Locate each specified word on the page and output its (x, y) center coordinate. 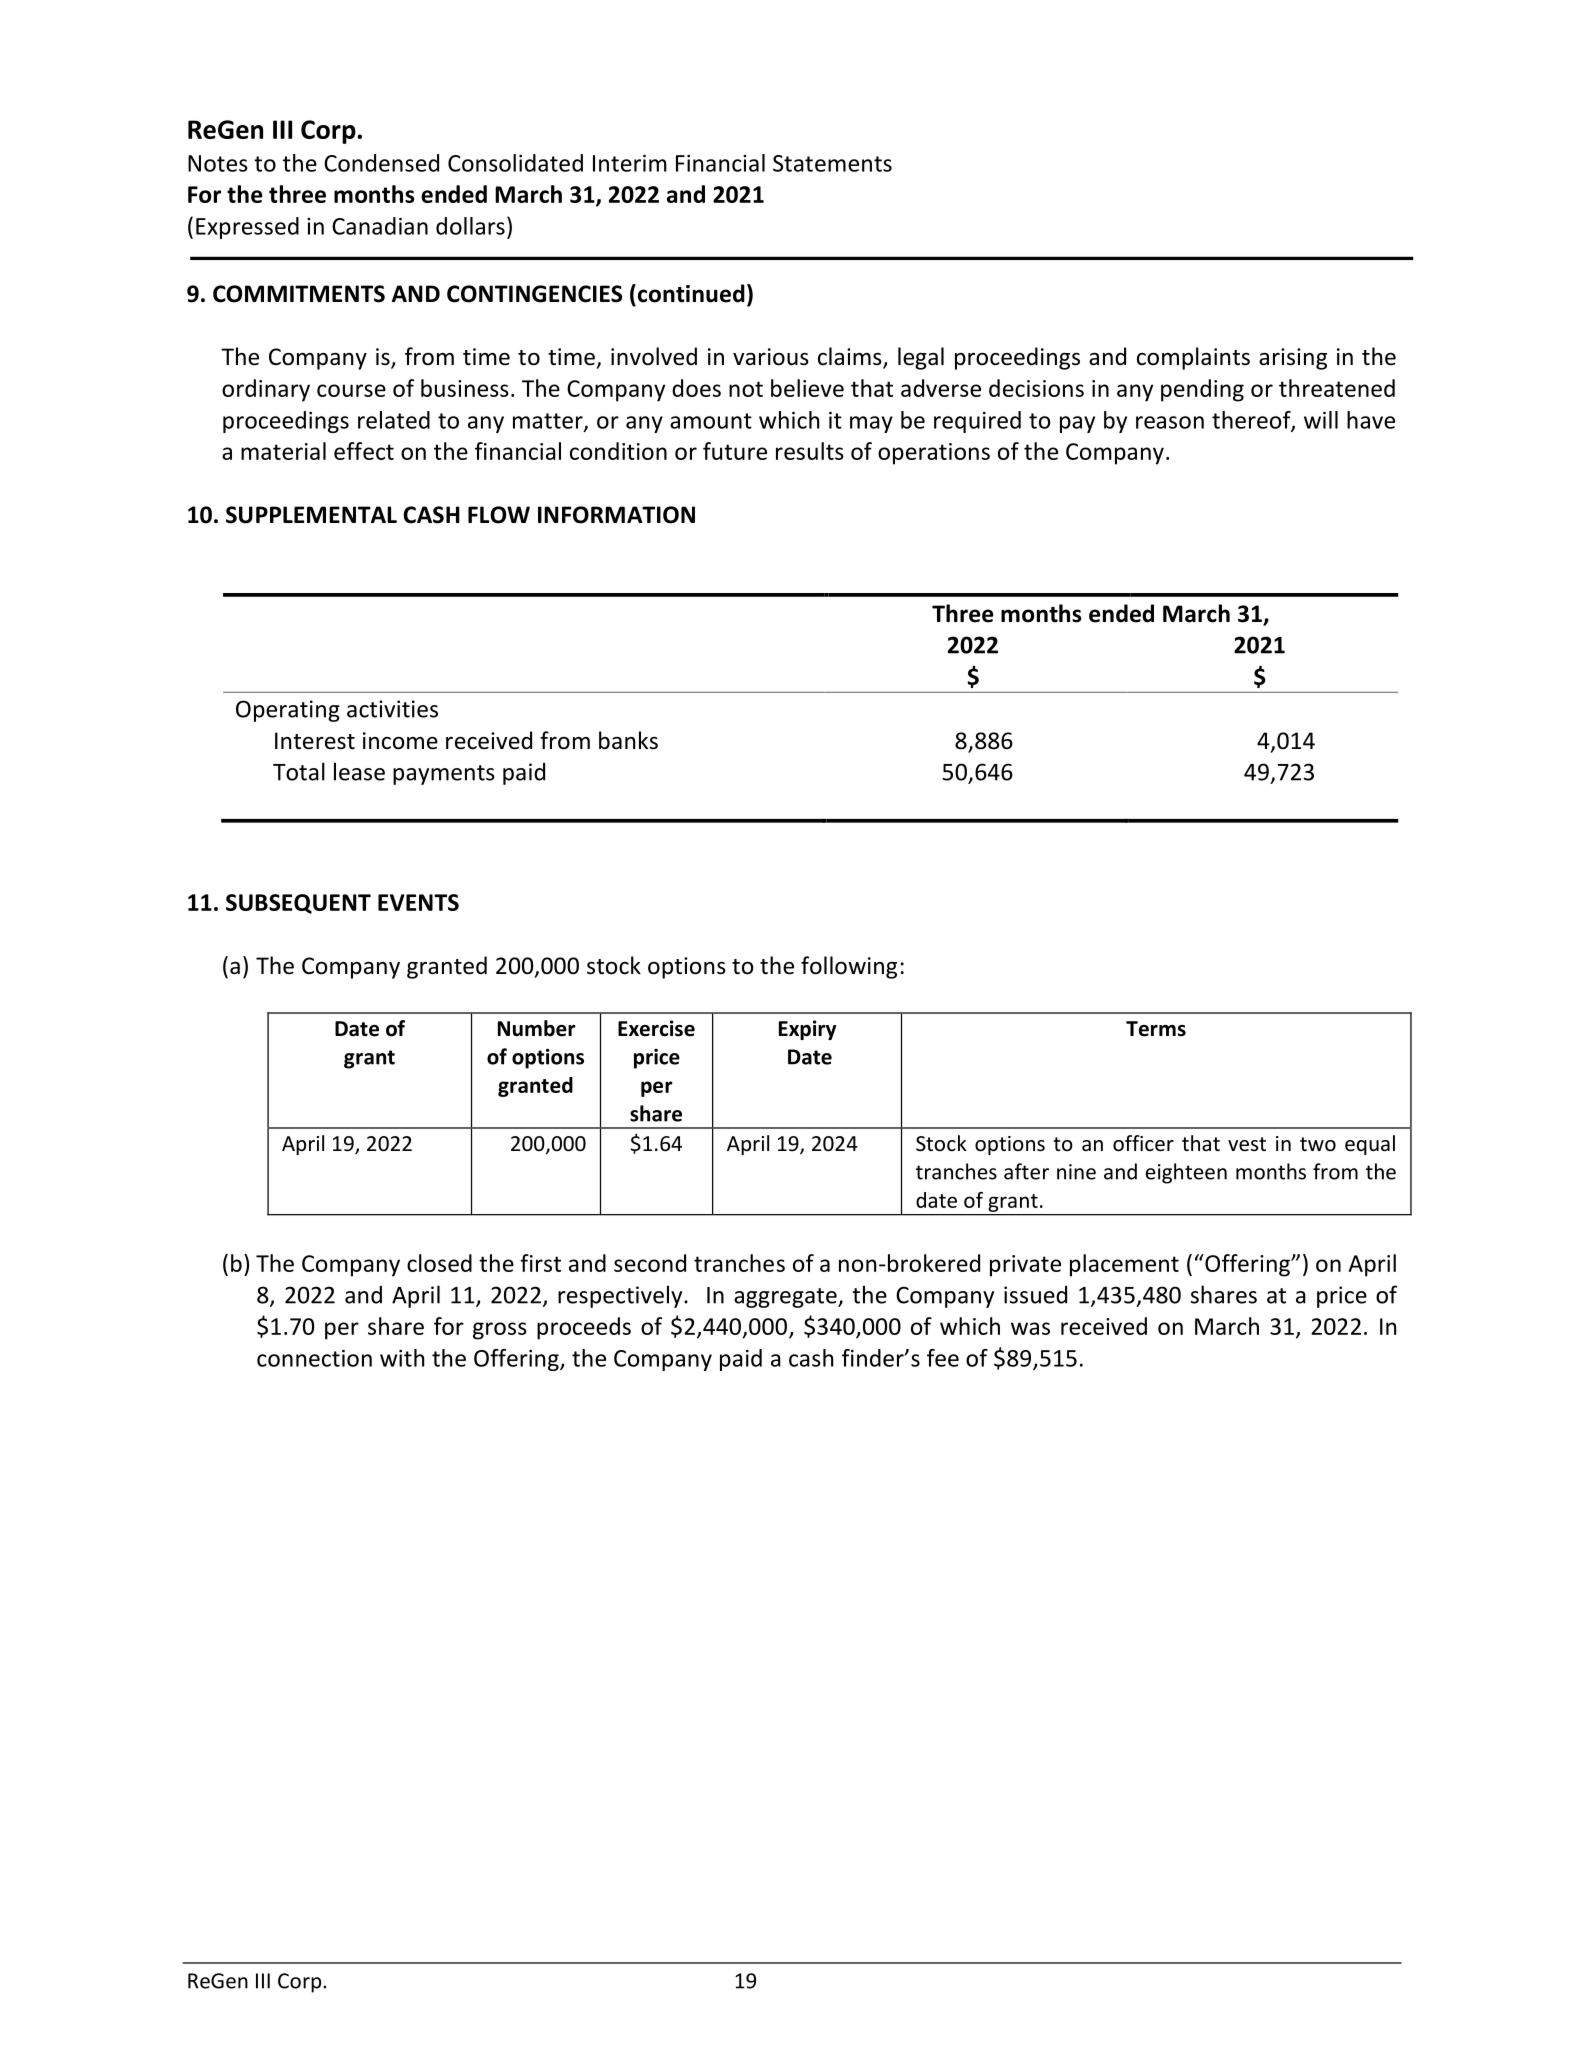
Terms (1156, 1029)
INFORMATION (616, 515)
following (849, 967)
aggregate (786, 1298)
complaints (1193, 358)
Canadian (380, 226)
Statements (832, 163)
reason (1170, 422)
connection (314, 1358)
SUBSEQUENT (298, 904)
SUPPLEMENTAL (311, 515)
